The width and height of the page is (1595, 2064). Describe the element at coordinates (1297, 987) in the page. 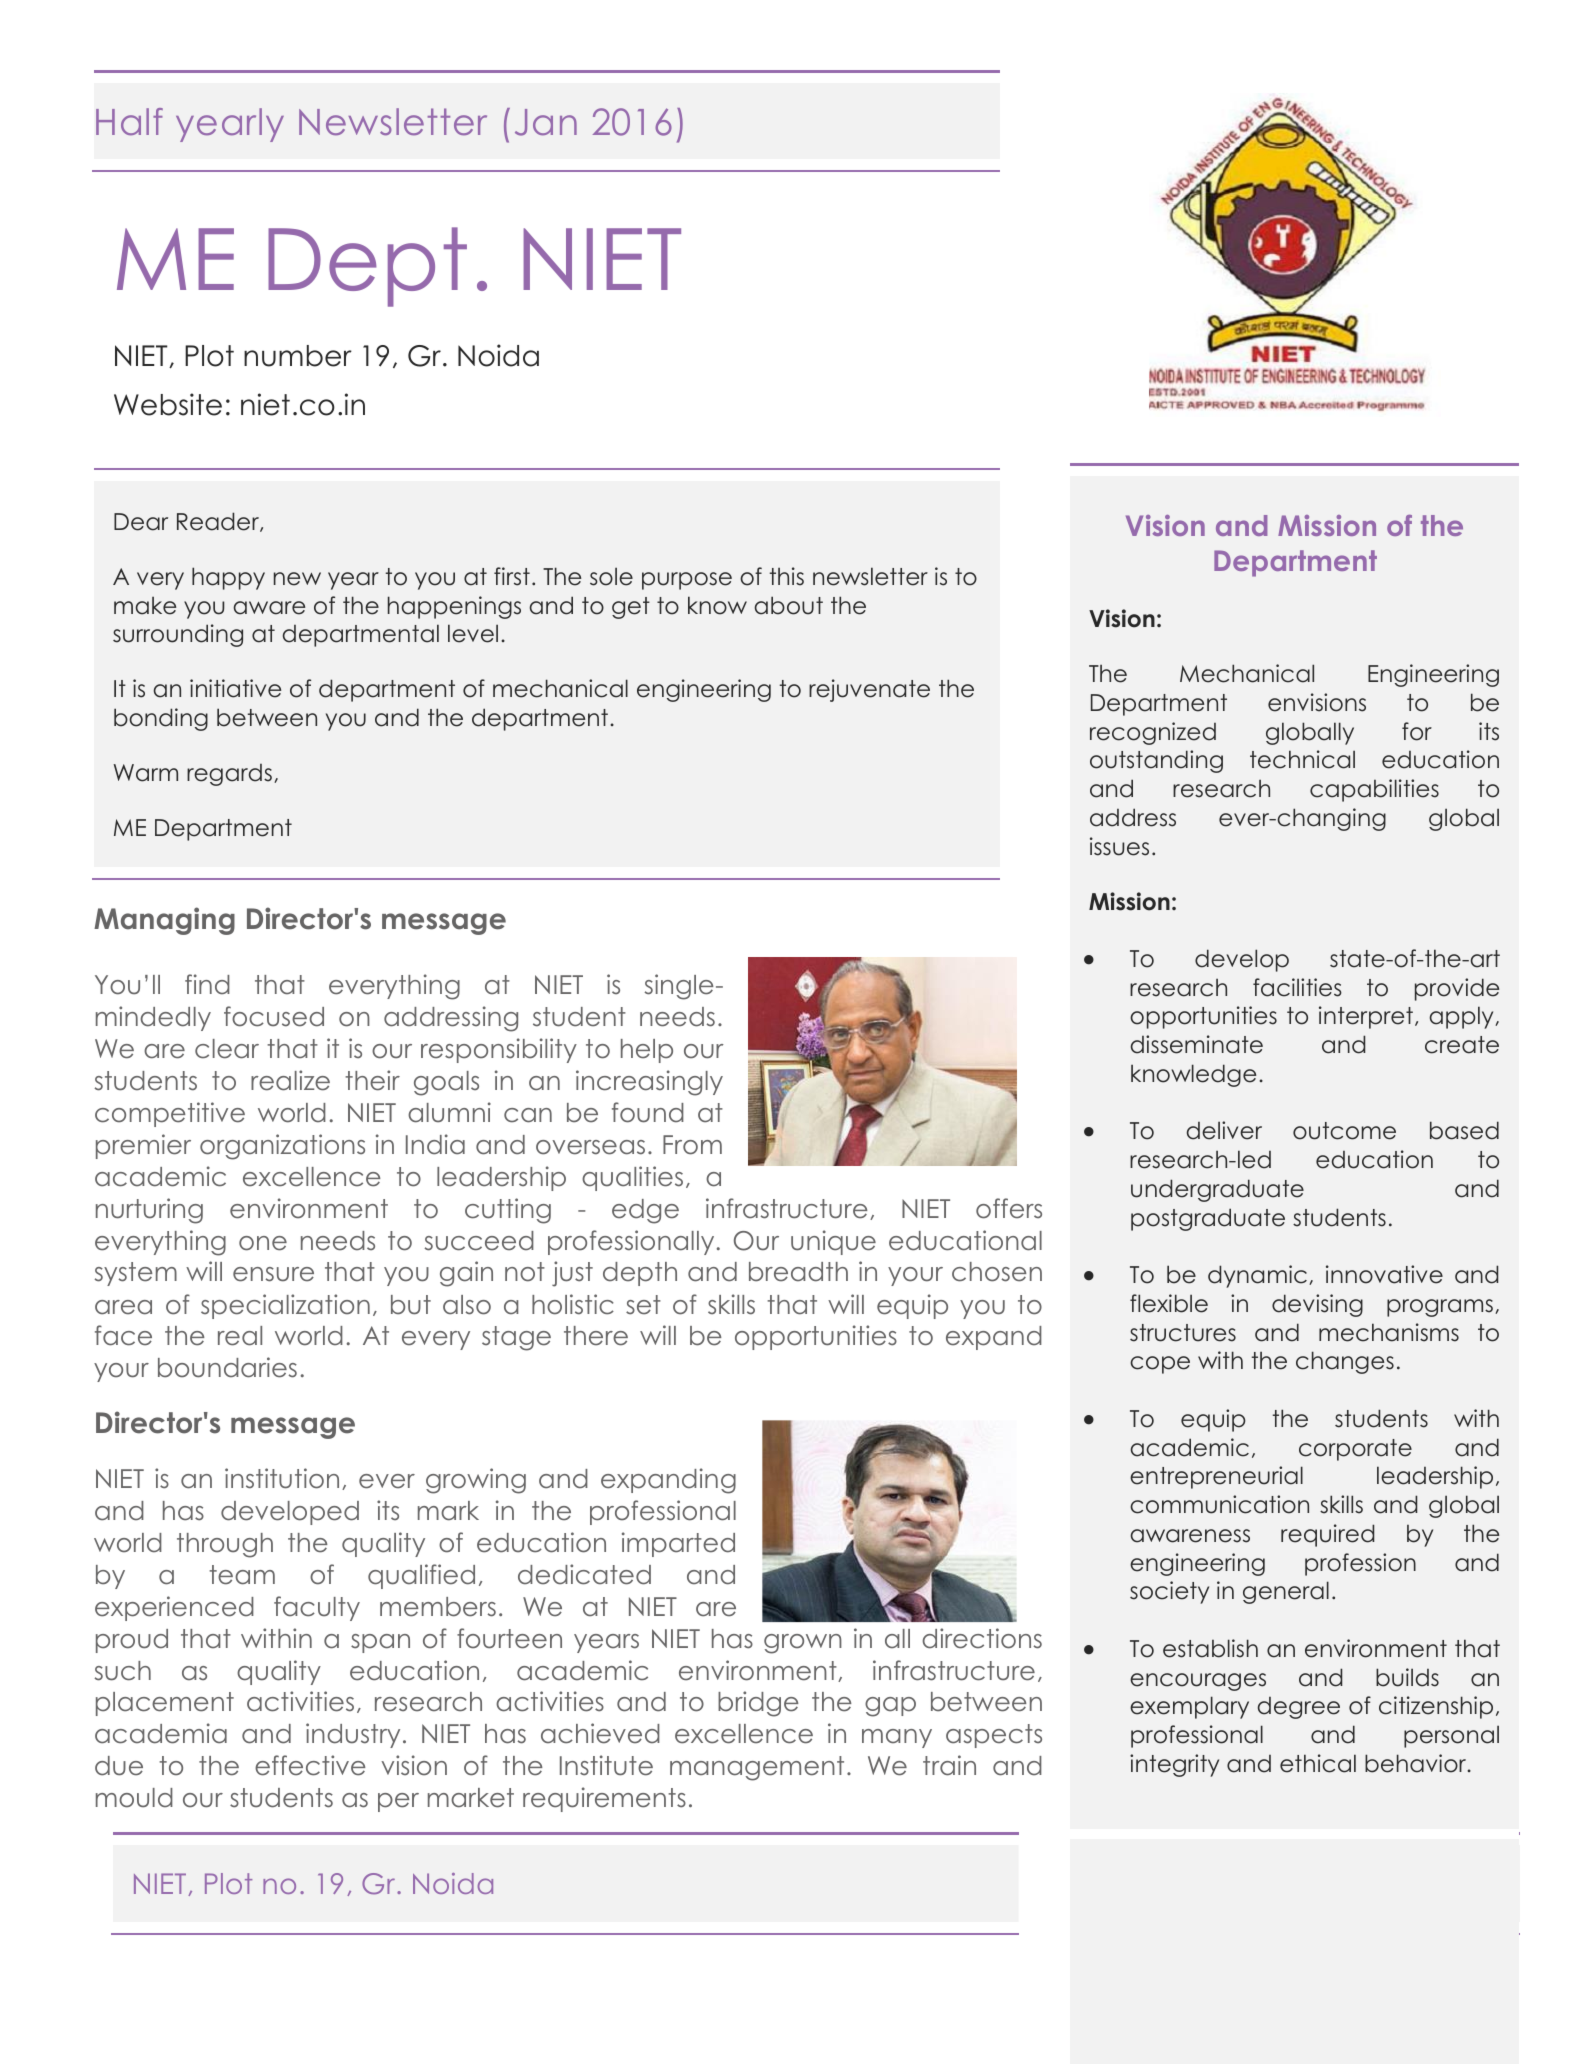

I see `facilities` at that location.
